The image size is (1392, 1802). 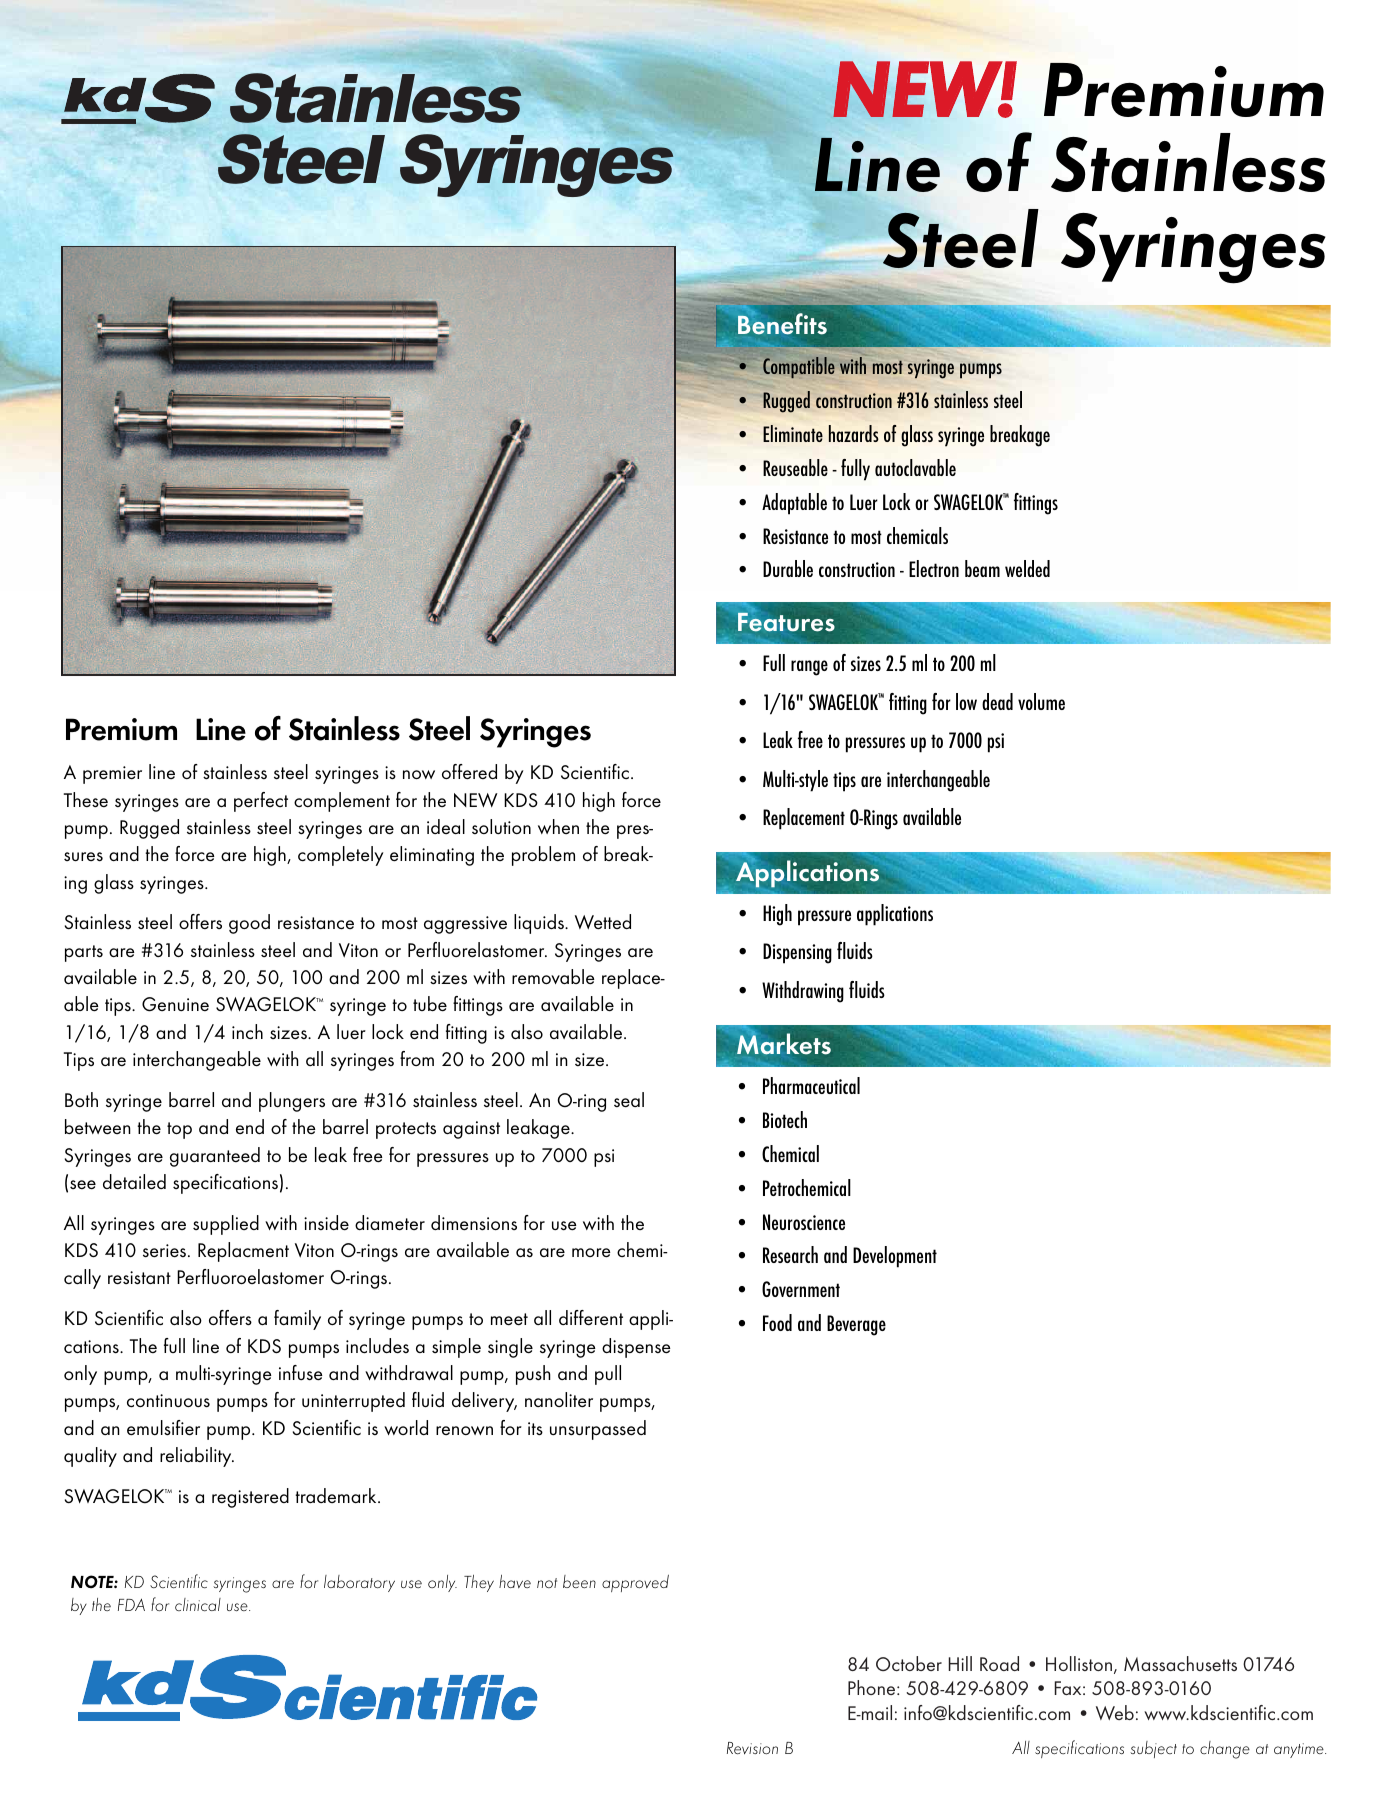 What do you see at coordinates (854, 433) in the document?
I see `hazards` at bounding box center [854, 433].
